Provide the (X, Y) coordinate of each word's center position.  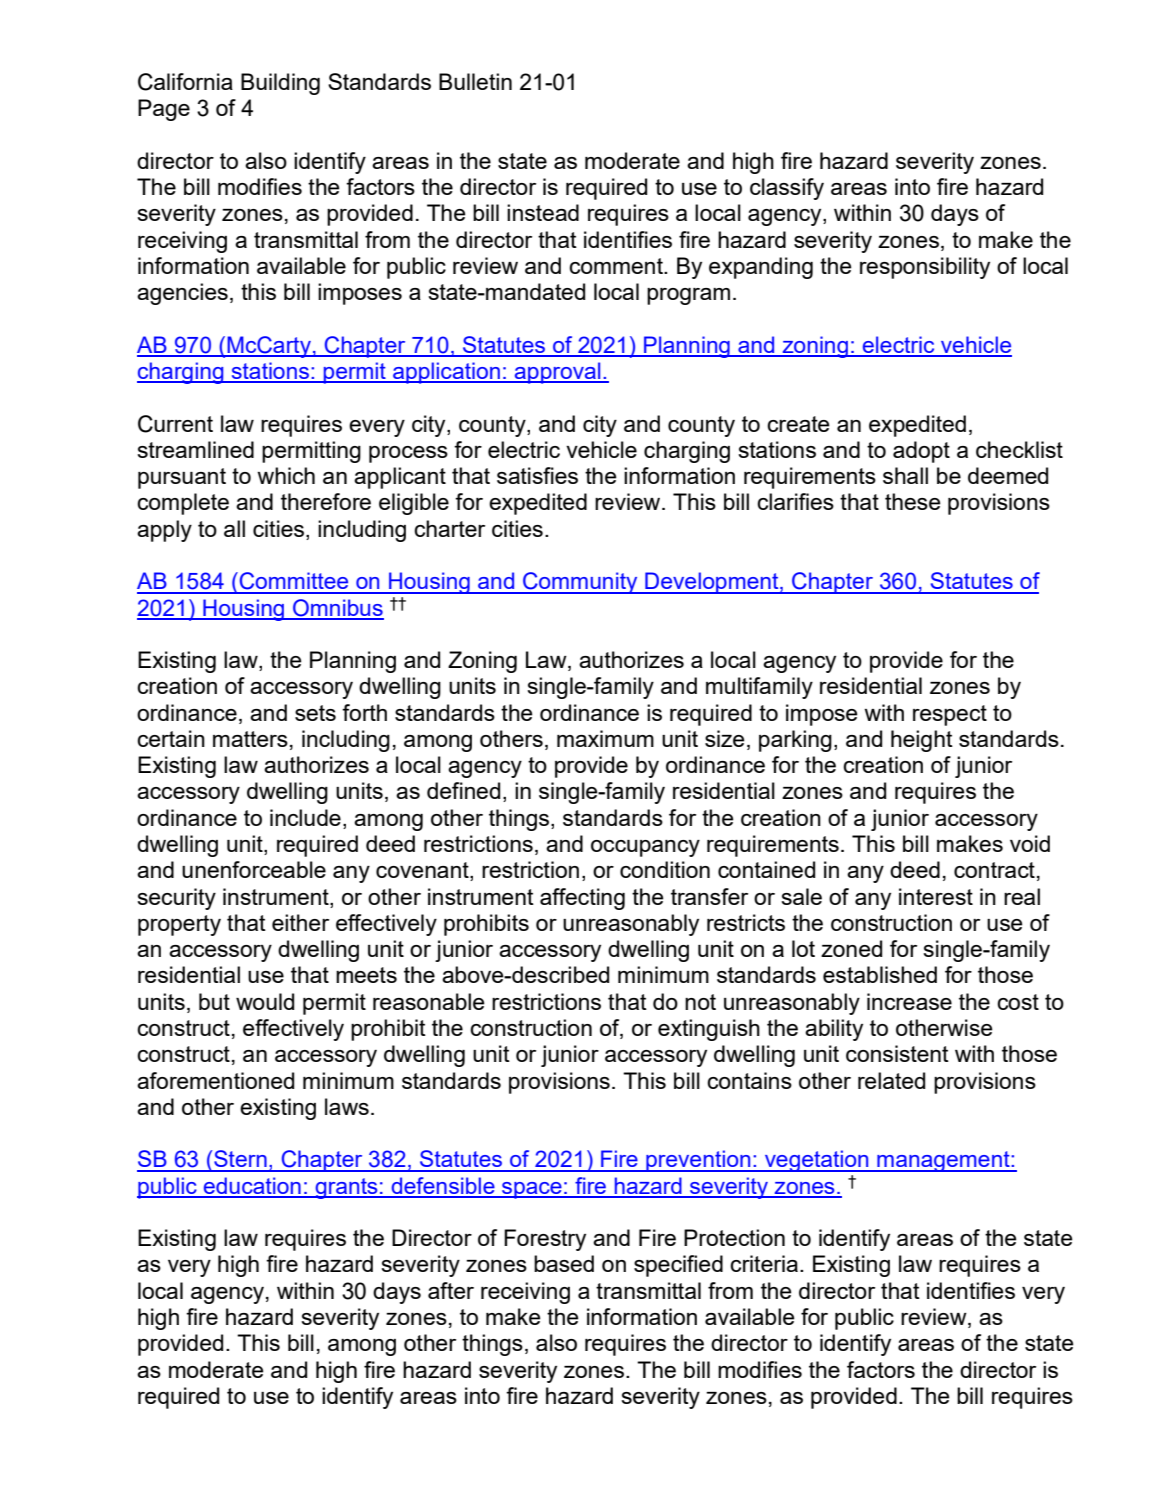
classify (787, 189)
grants (346, 1188)
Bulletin (475, 81)
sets (315, 713)
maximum (605, 738)
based (564, 1263)
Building (280, 84)
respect (950, 715)
